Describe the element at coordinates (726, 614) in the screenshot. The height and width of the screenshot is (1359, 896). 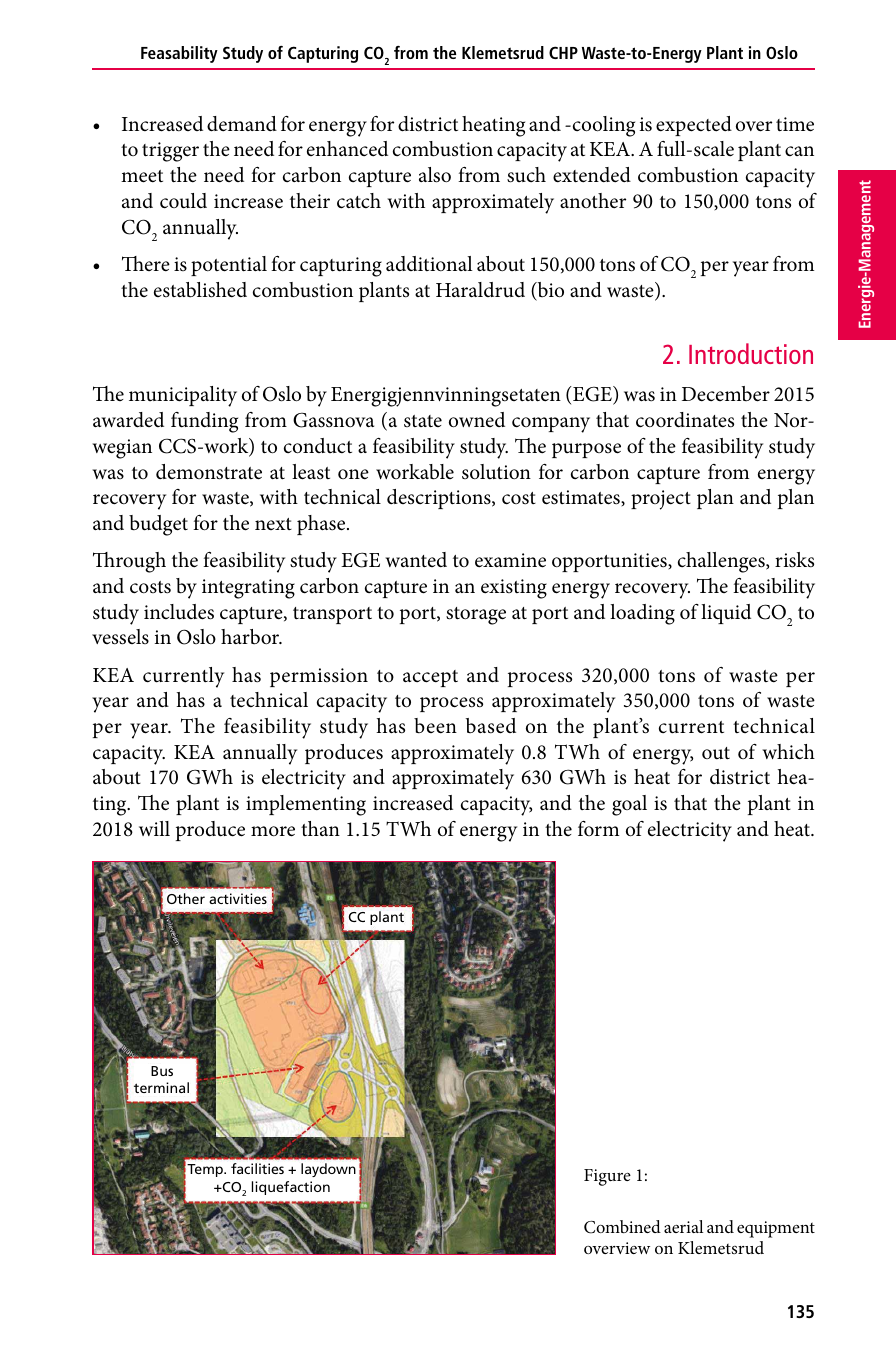
I see `liquid` at that location.
